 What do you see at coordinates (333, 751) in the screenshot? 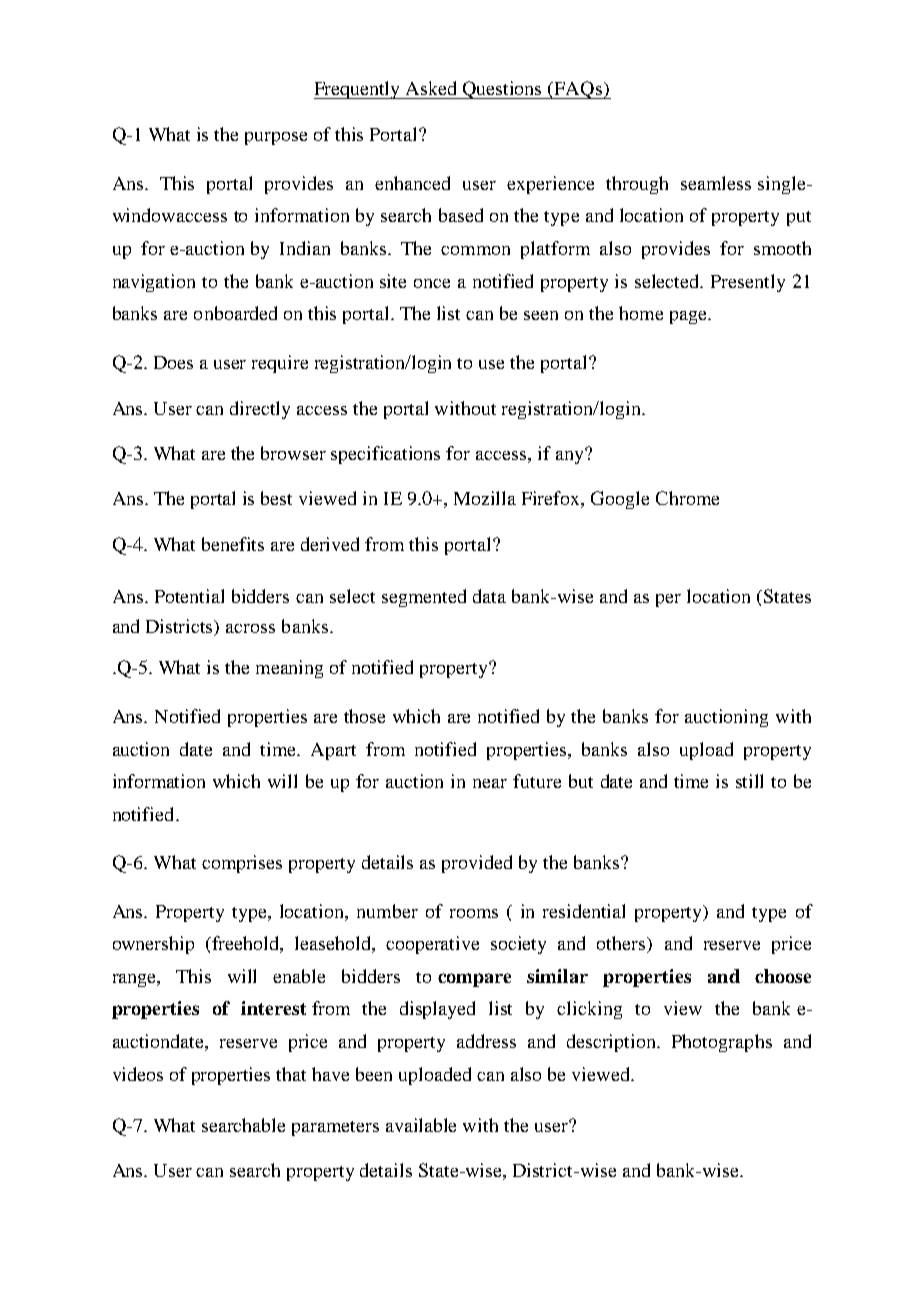
I see `Apart` at bounding box center [333, 751].
